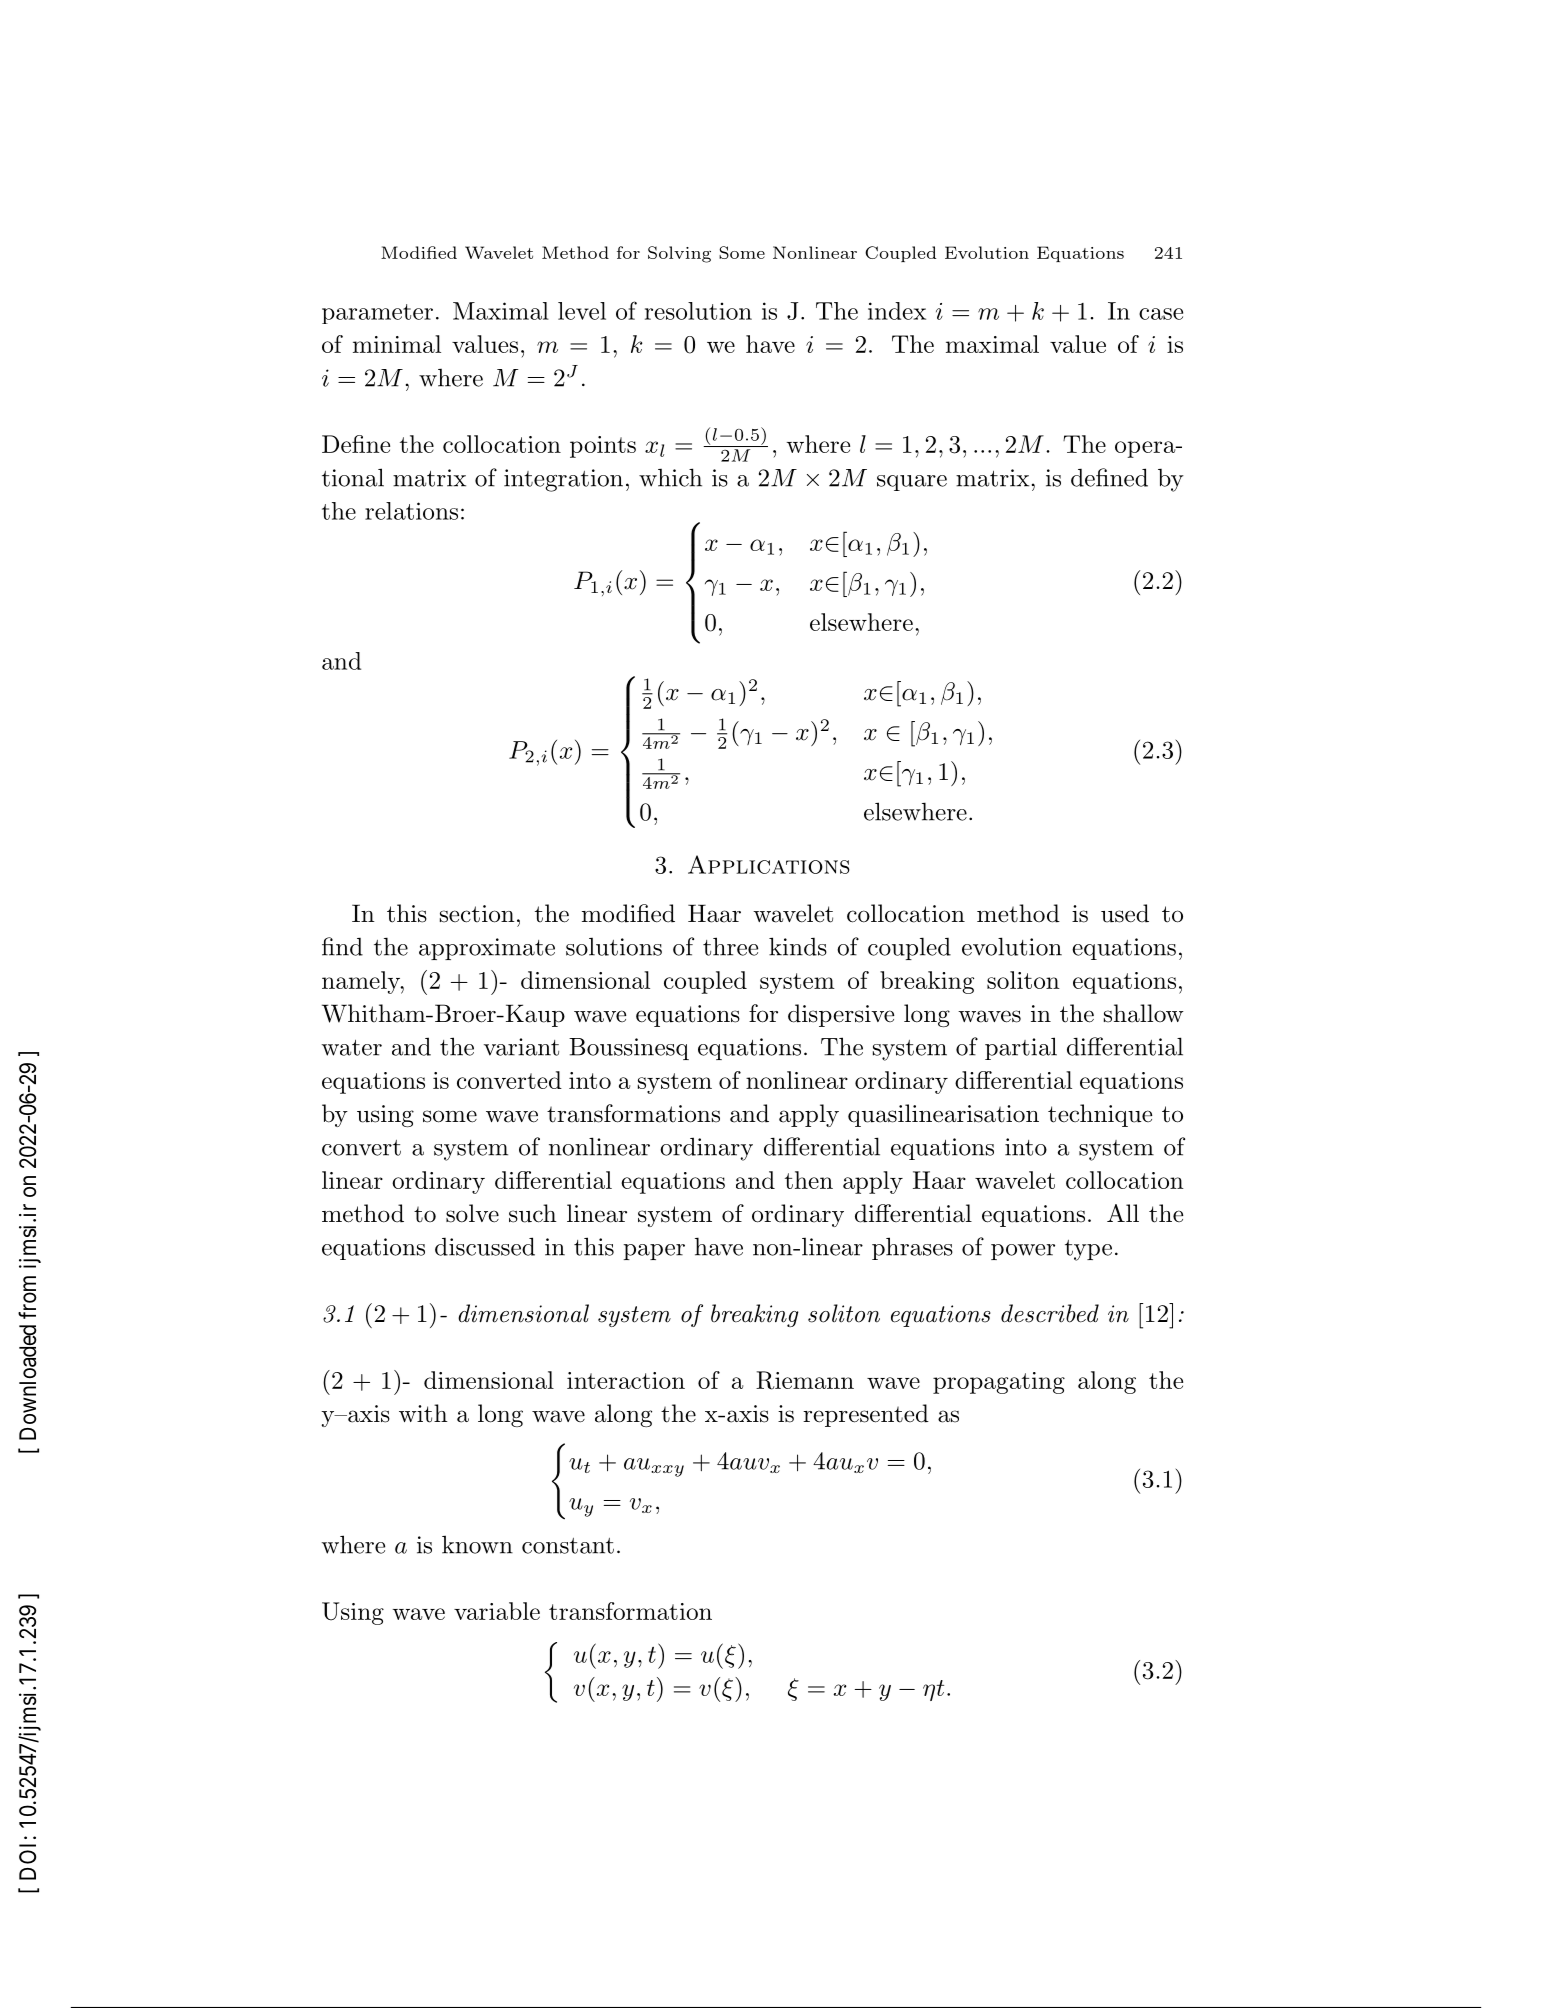 The height and width of the screenshot is (2008, 1552). I want to click on case, so click(1161, 314).
